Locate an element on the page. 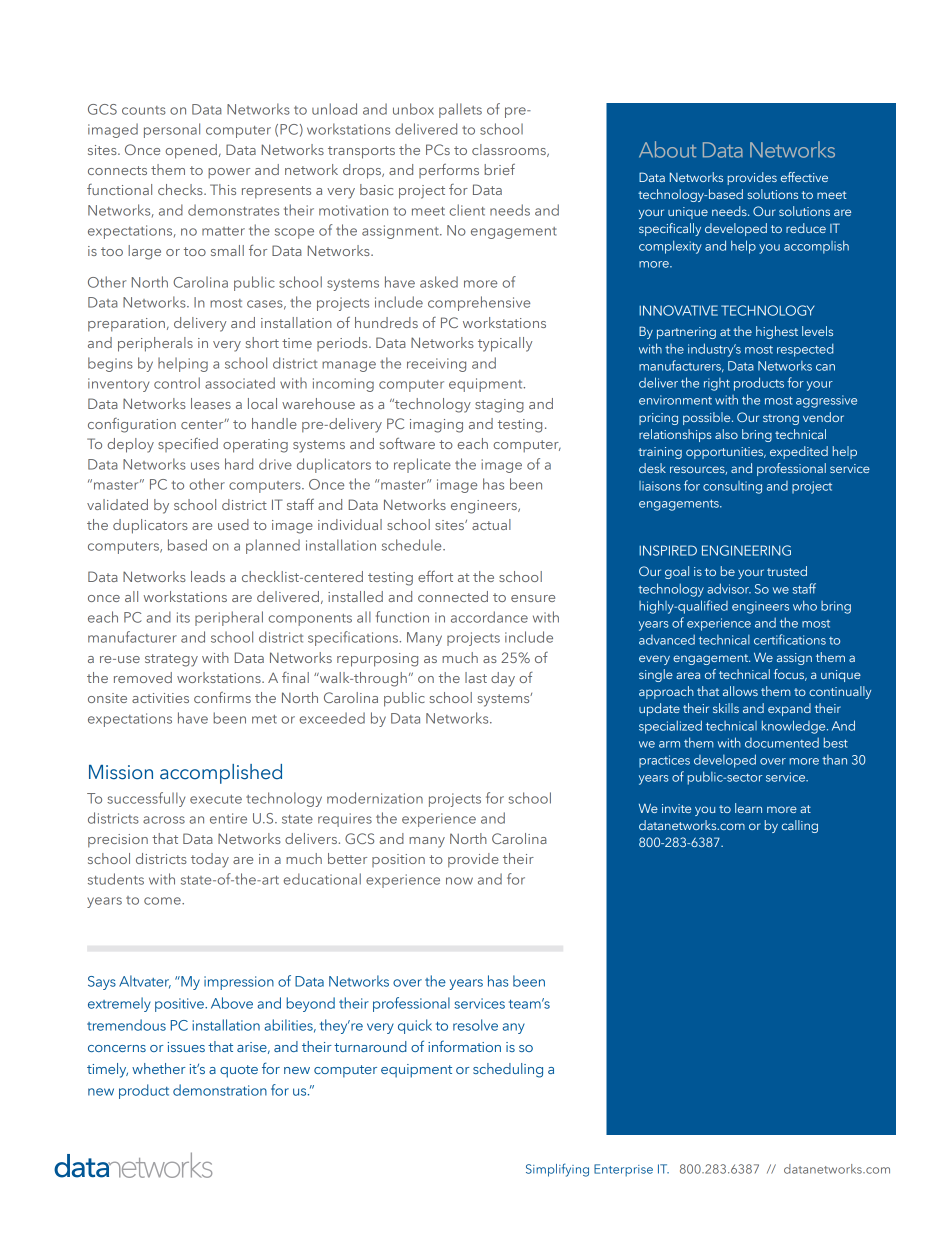 The height and width of the document is (1233, 952). accordance is located at coordinates (489, 617).
